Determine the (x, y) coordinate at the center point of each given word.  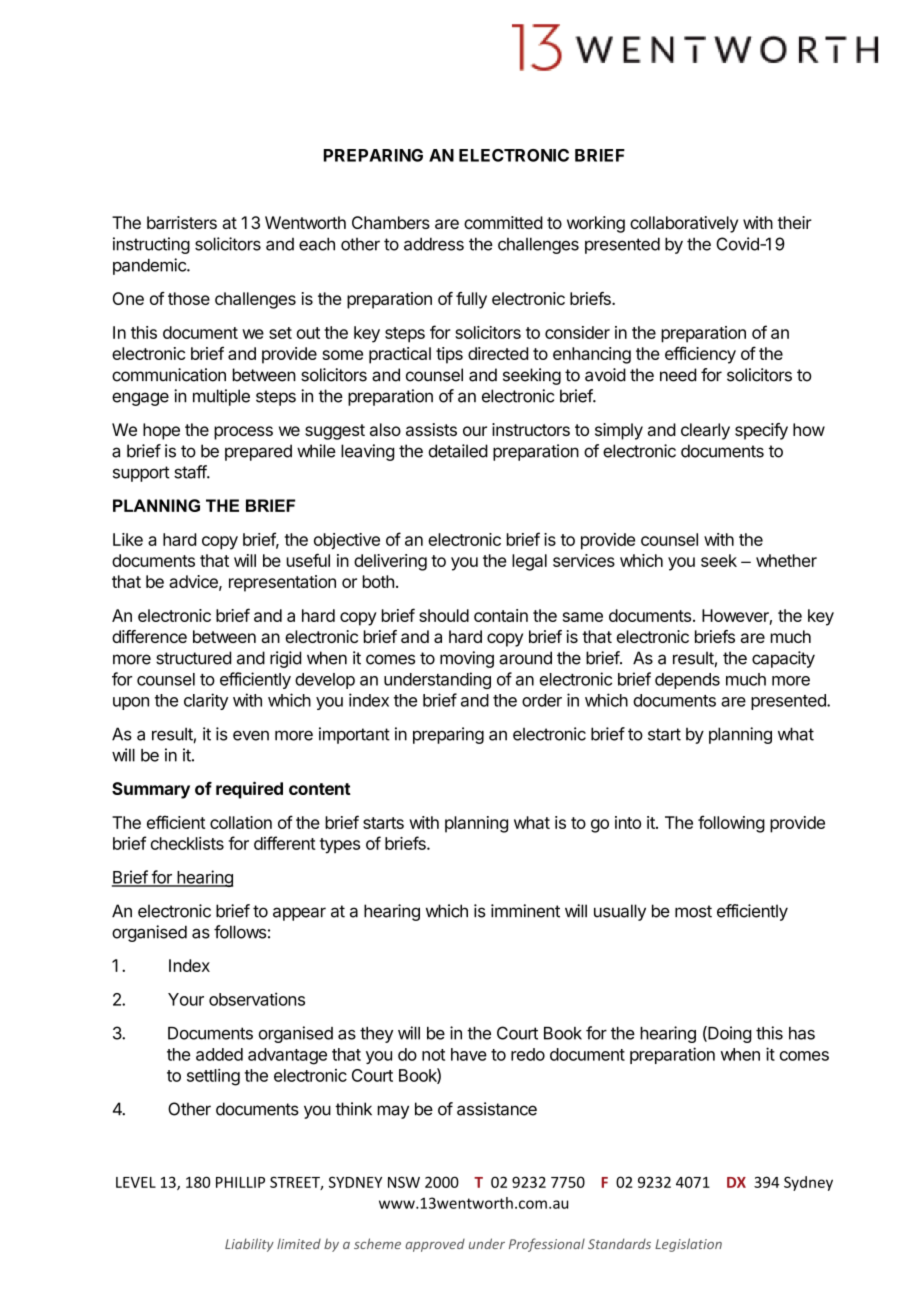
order (542, 700)
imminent (525, 911)
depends (687, 681)
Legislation (688, 1245)
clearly (705, 431)
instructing (151, 245)
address (434, 244)
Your (186, 999)
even (251, 735)
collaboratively (684, 224)
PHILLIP (240, 1182)
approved (435, 1245)
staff (191, 472)
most (693, 911)
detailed (458, 451)
